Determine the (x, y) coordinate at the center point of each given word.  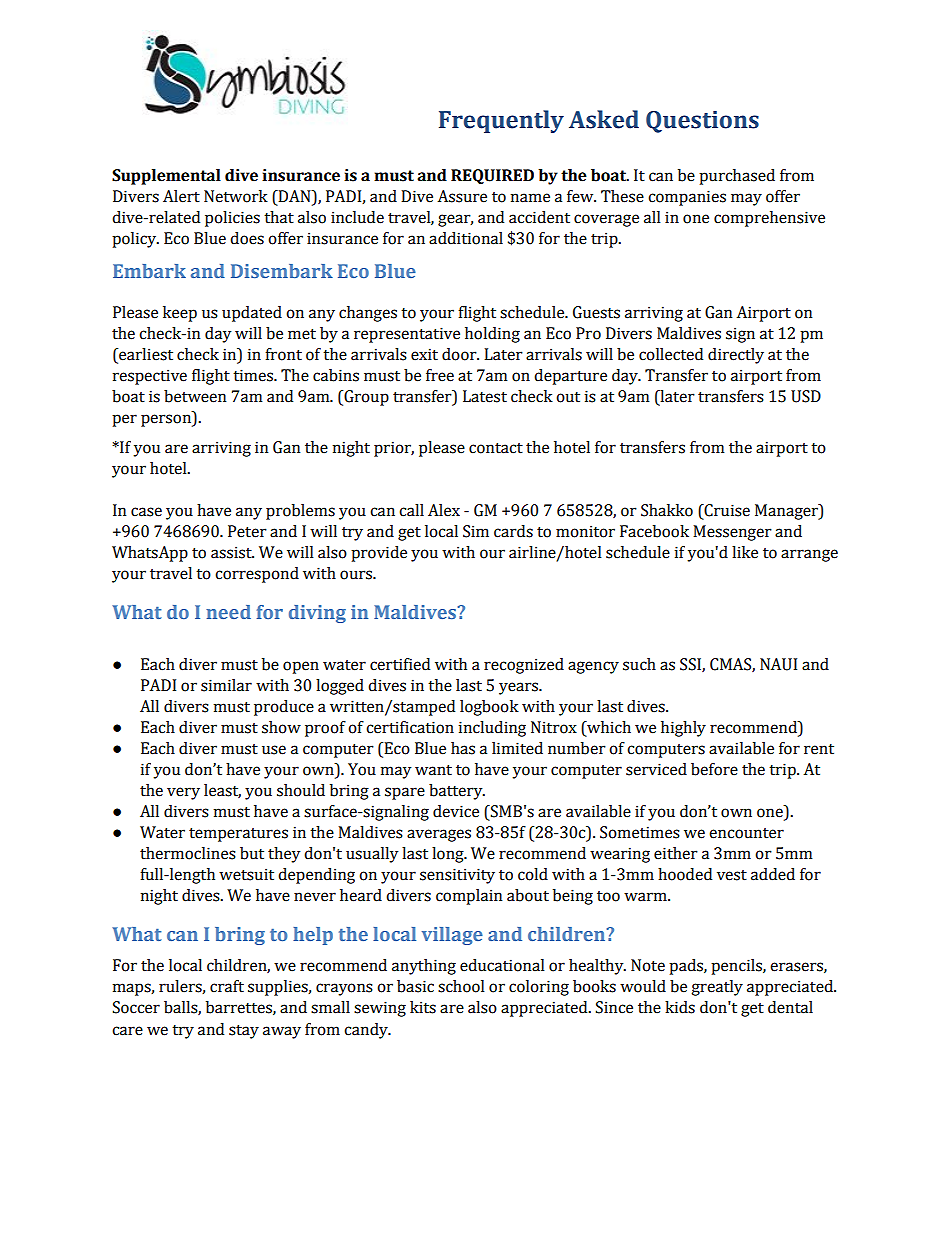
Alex (444, 510)
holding (492, 335)
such (639, 664)
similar (226, 685)
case (146, 512)
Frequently (501, 121)
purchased (737, 177)
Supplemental (166, 177)
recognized (524, 666)
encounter (746, 833)
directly (736, 356)
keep (180, 314)
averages (439, 835)
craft (227, 986)
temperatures (238, 835)
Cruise (726, 511)
